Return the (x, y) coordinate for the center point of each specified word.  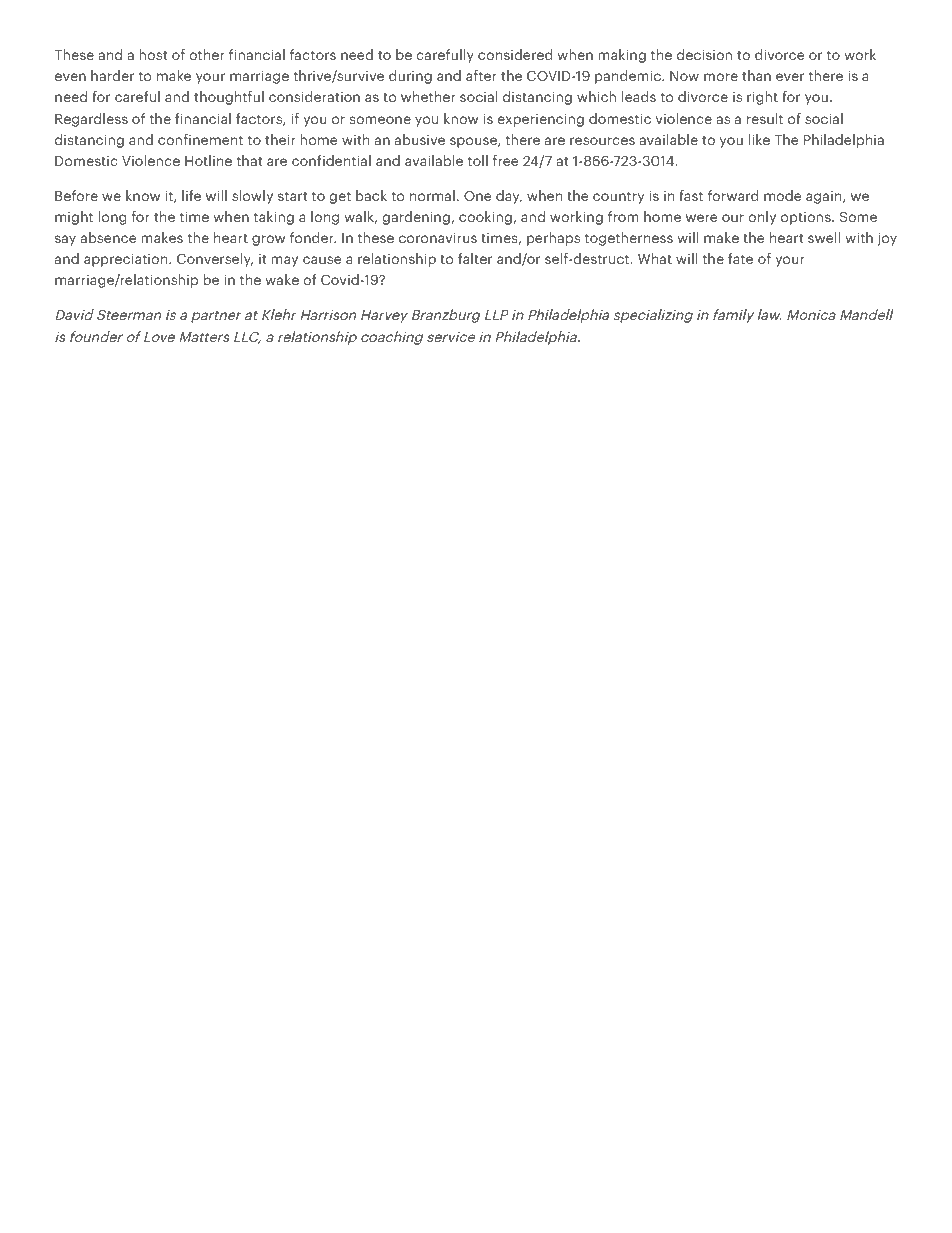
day (509, 197)
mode (782, 195)
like (759, 139)
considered (515, 54)
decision (704, 54)
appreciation (127, 260)
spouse (474, 142)
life (191, 195)
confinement (200, 139)
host (153, 54)
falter (475, 258)
